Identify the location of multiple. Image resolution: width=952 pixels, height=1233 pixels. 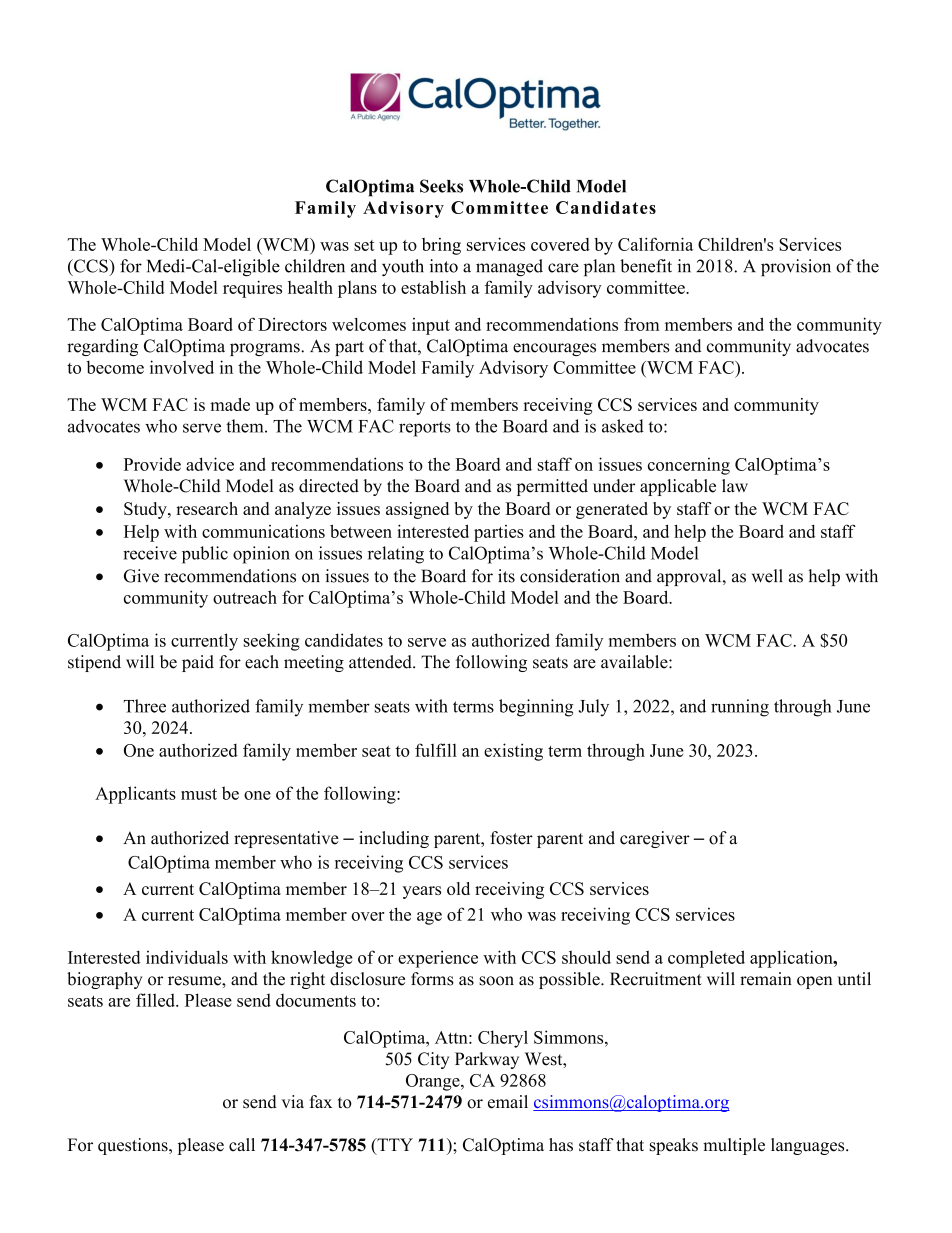
(734, 1146).
